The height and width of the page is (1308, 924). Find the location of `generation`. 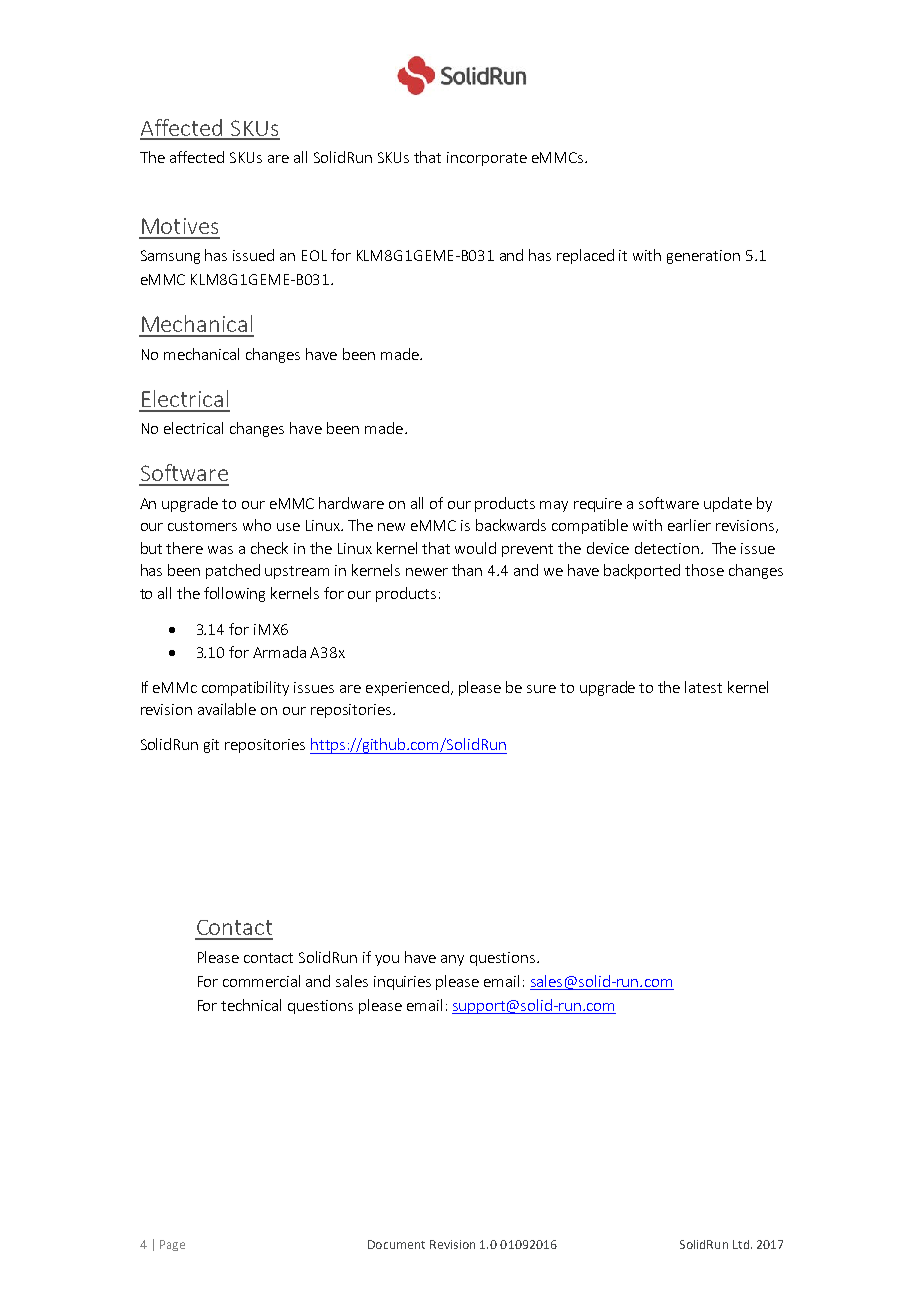

generation is located at coordinates (703, 257).
